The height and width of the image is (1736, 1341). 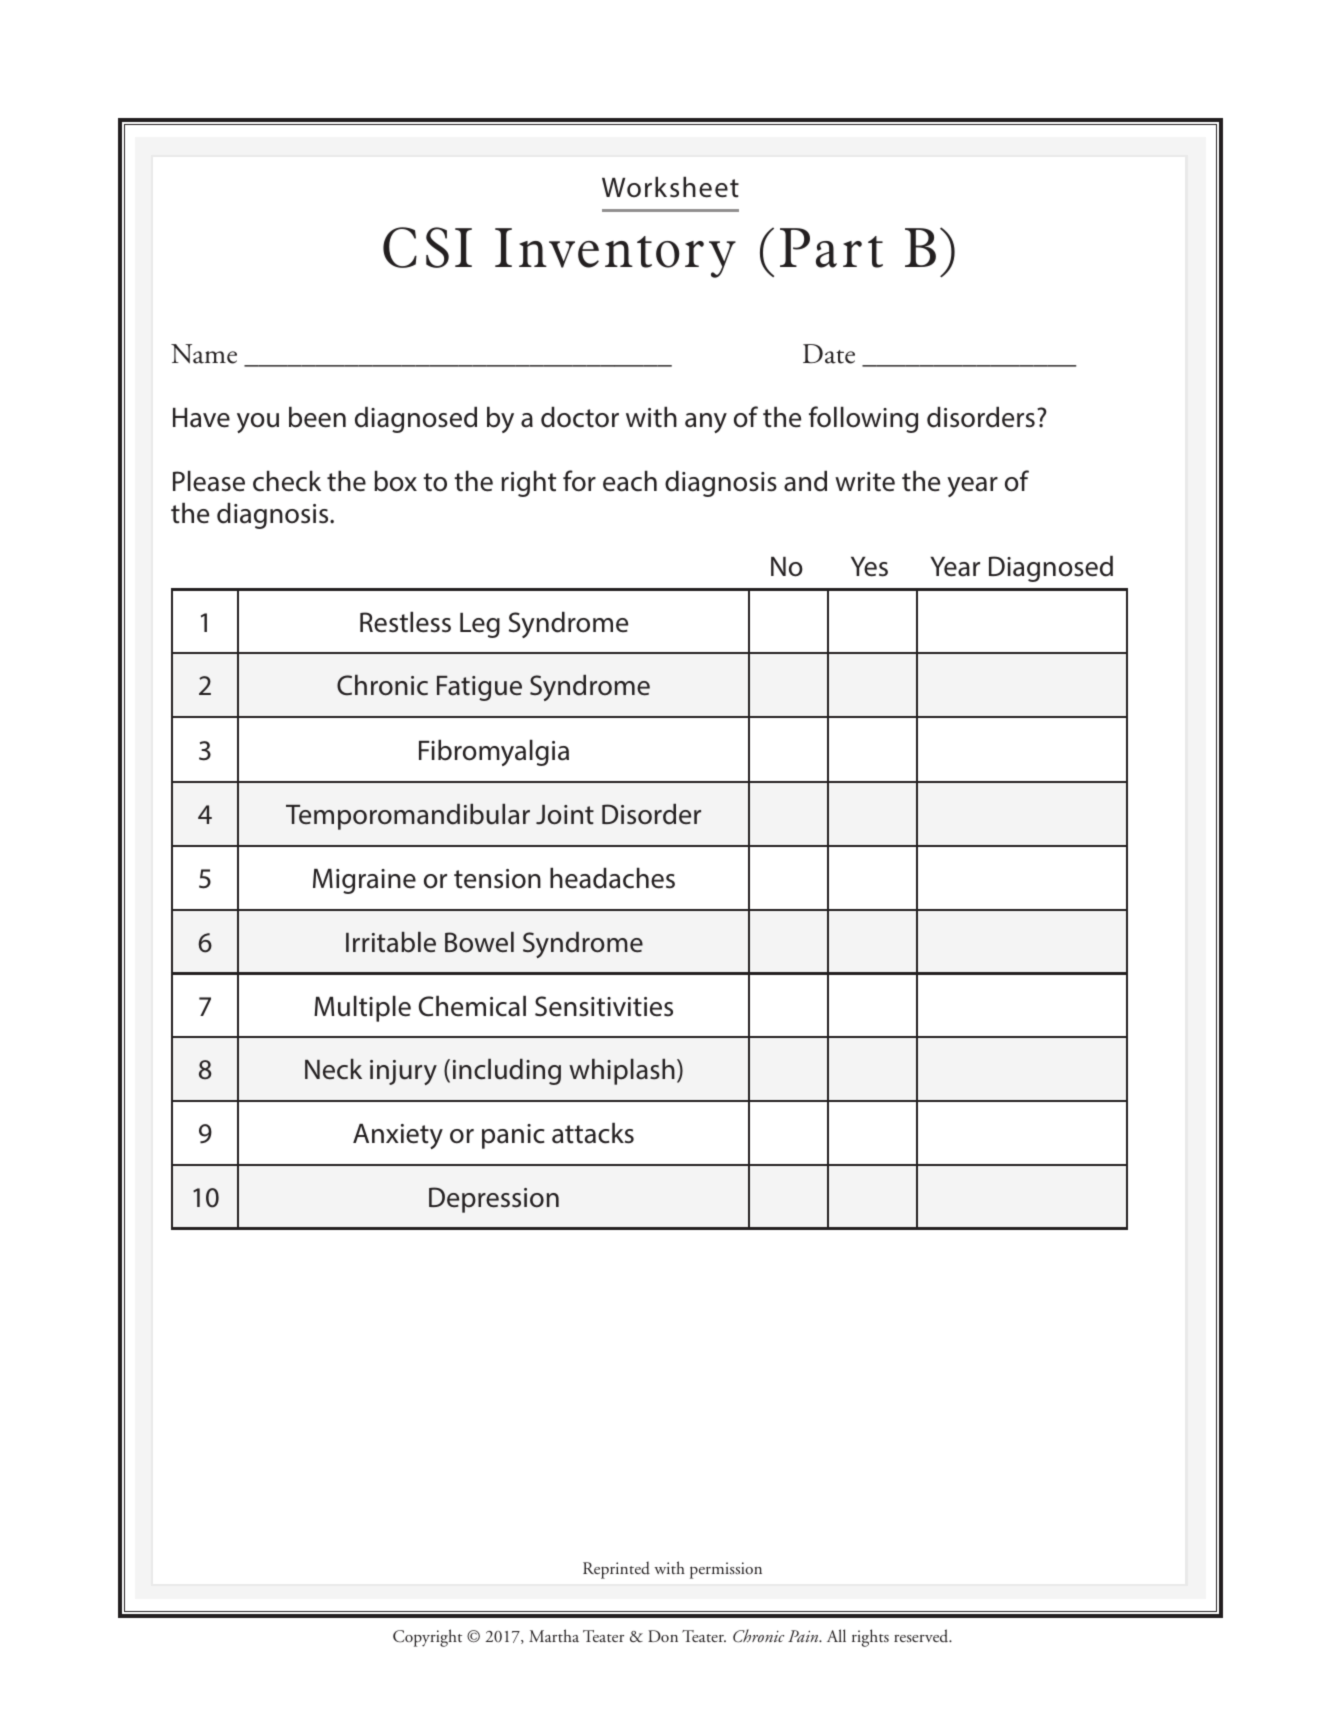 What do you see at coordinates (869, 567) in the image?
I see `Yes` at bounding box center [869, 567].
